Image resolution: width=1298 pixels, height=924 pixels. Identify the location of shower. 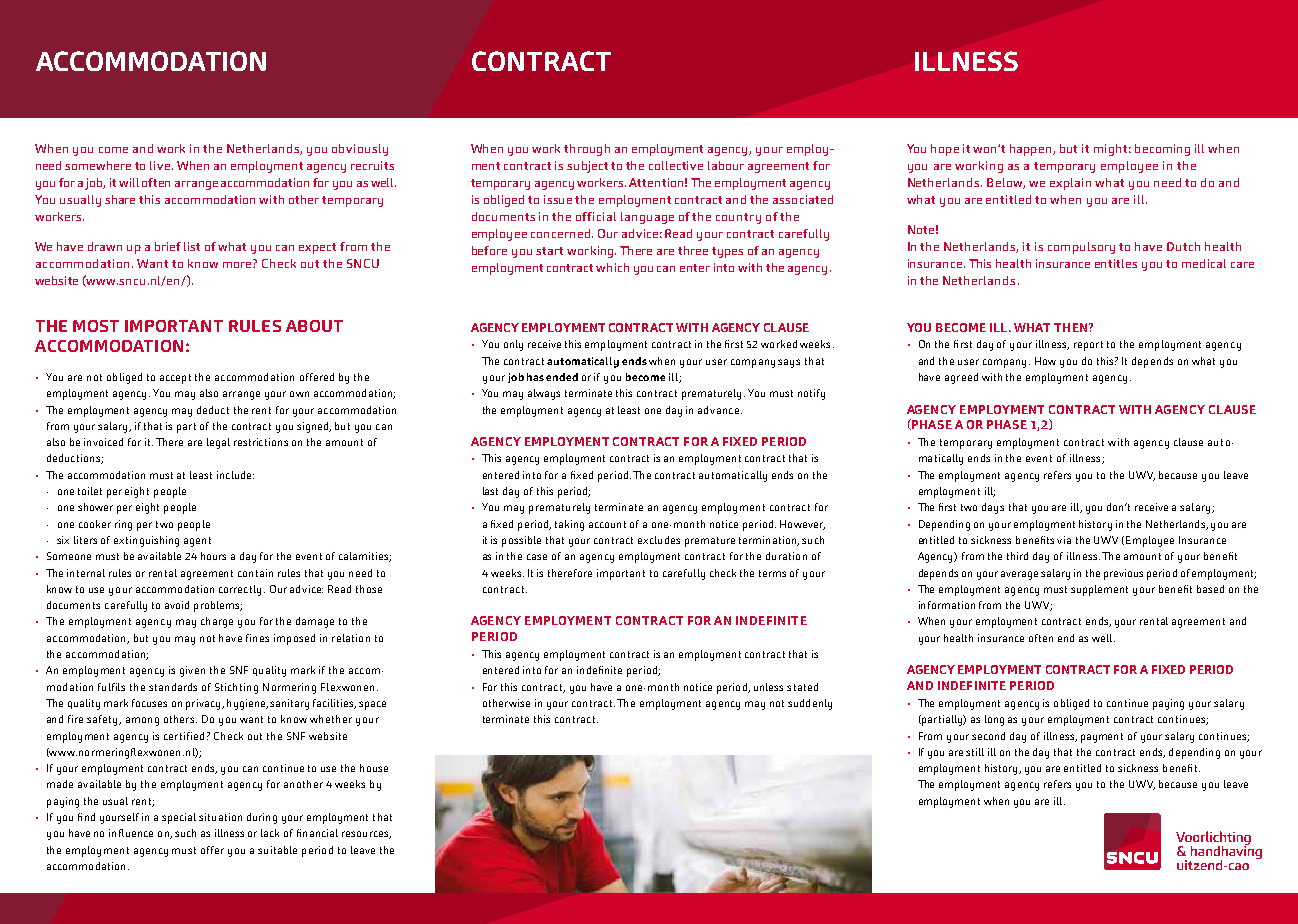
(95, 507).
